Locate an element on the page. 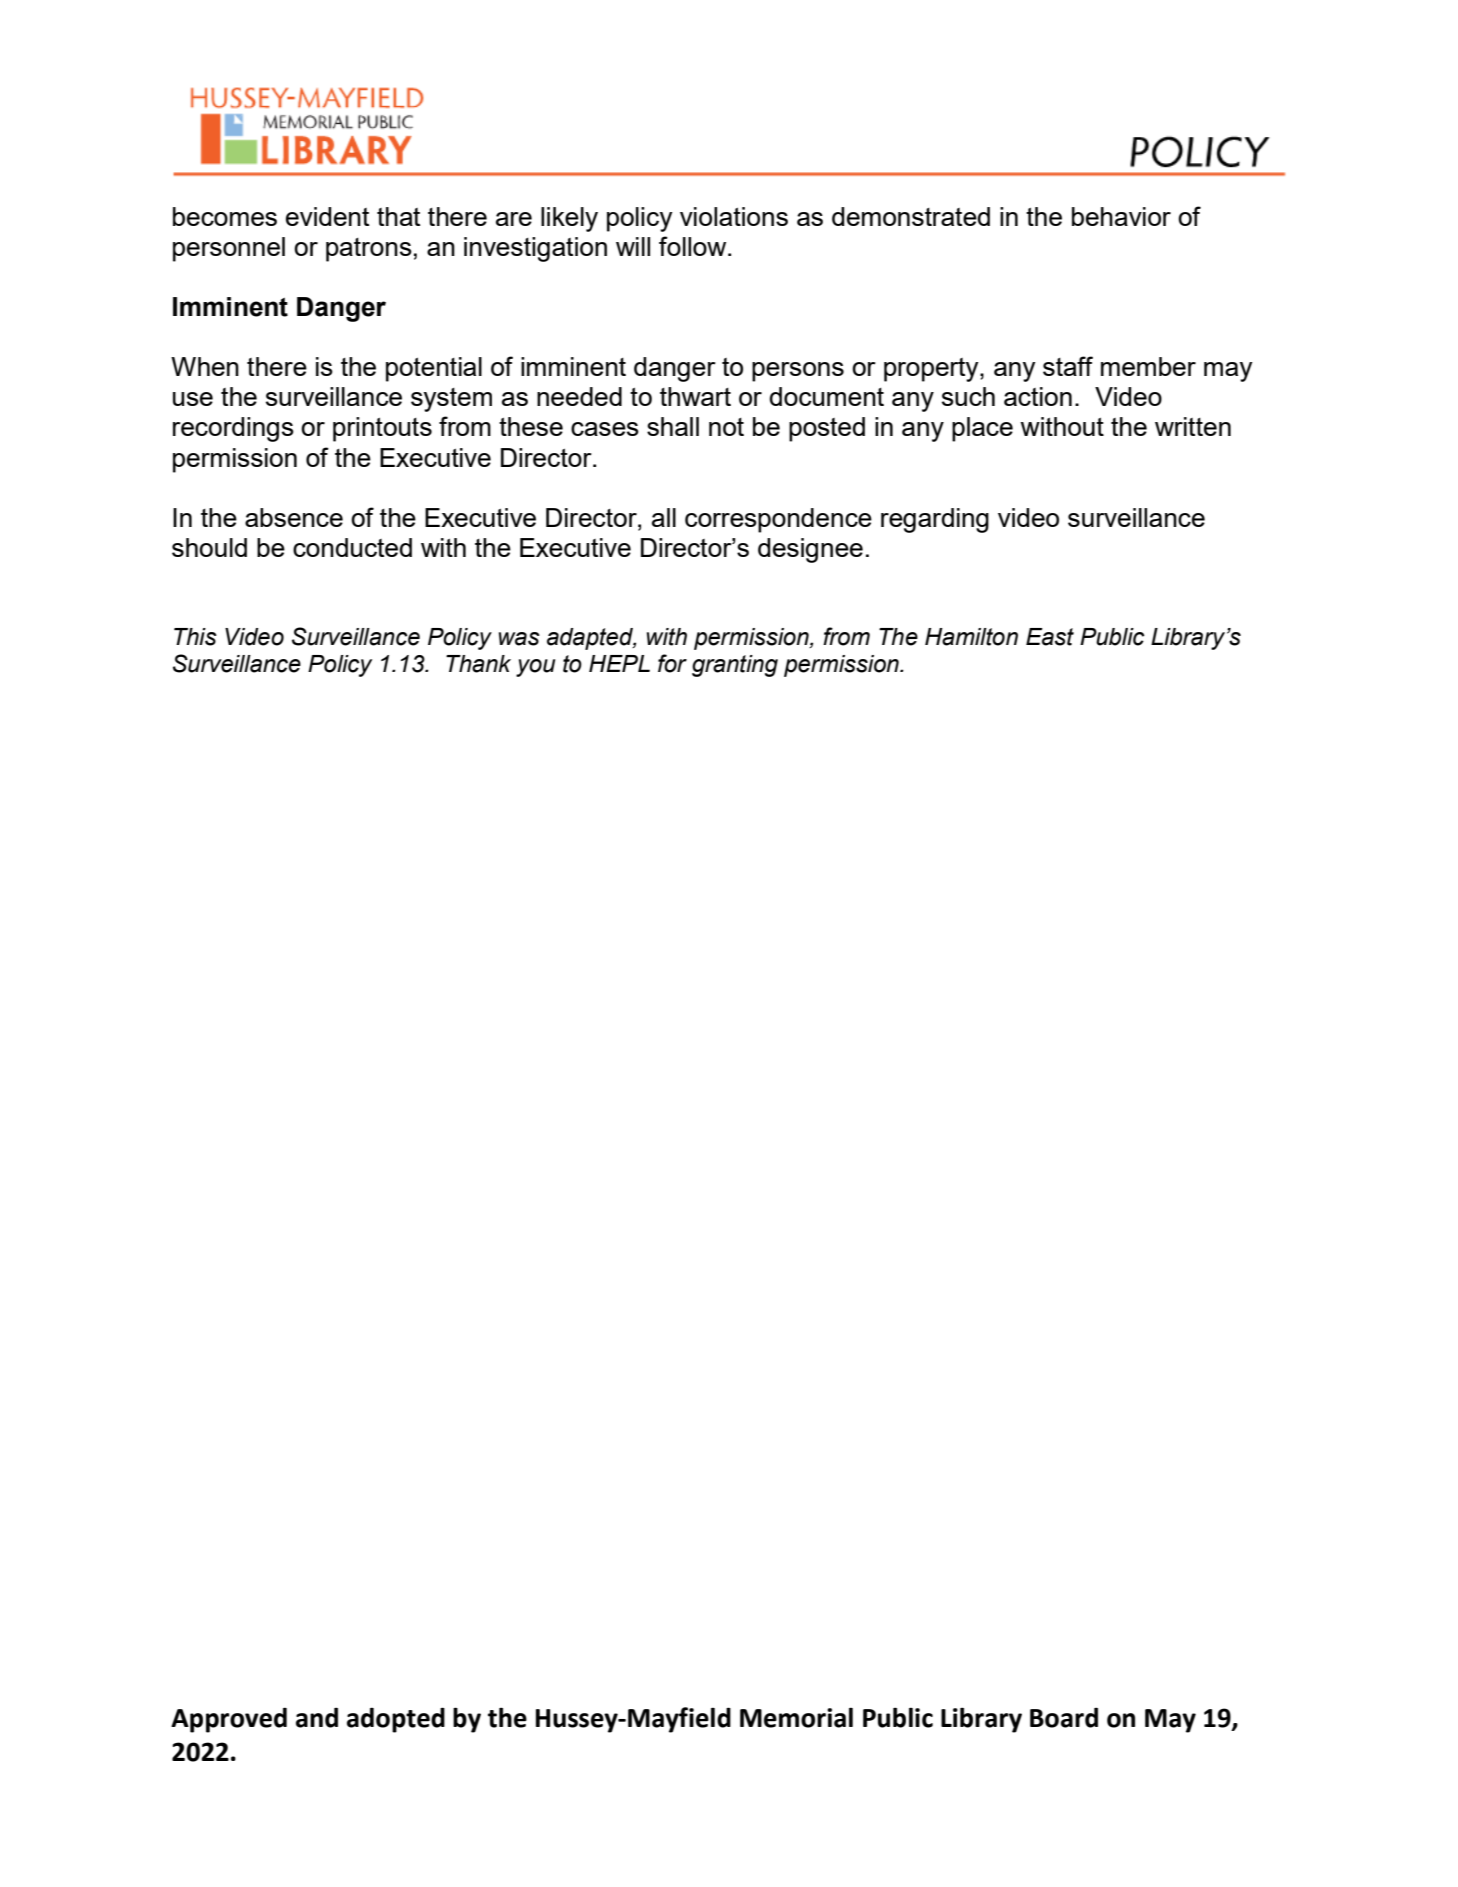 The height and width of the document is (1887, 1458). and is located at coordinates (317, 1717).
